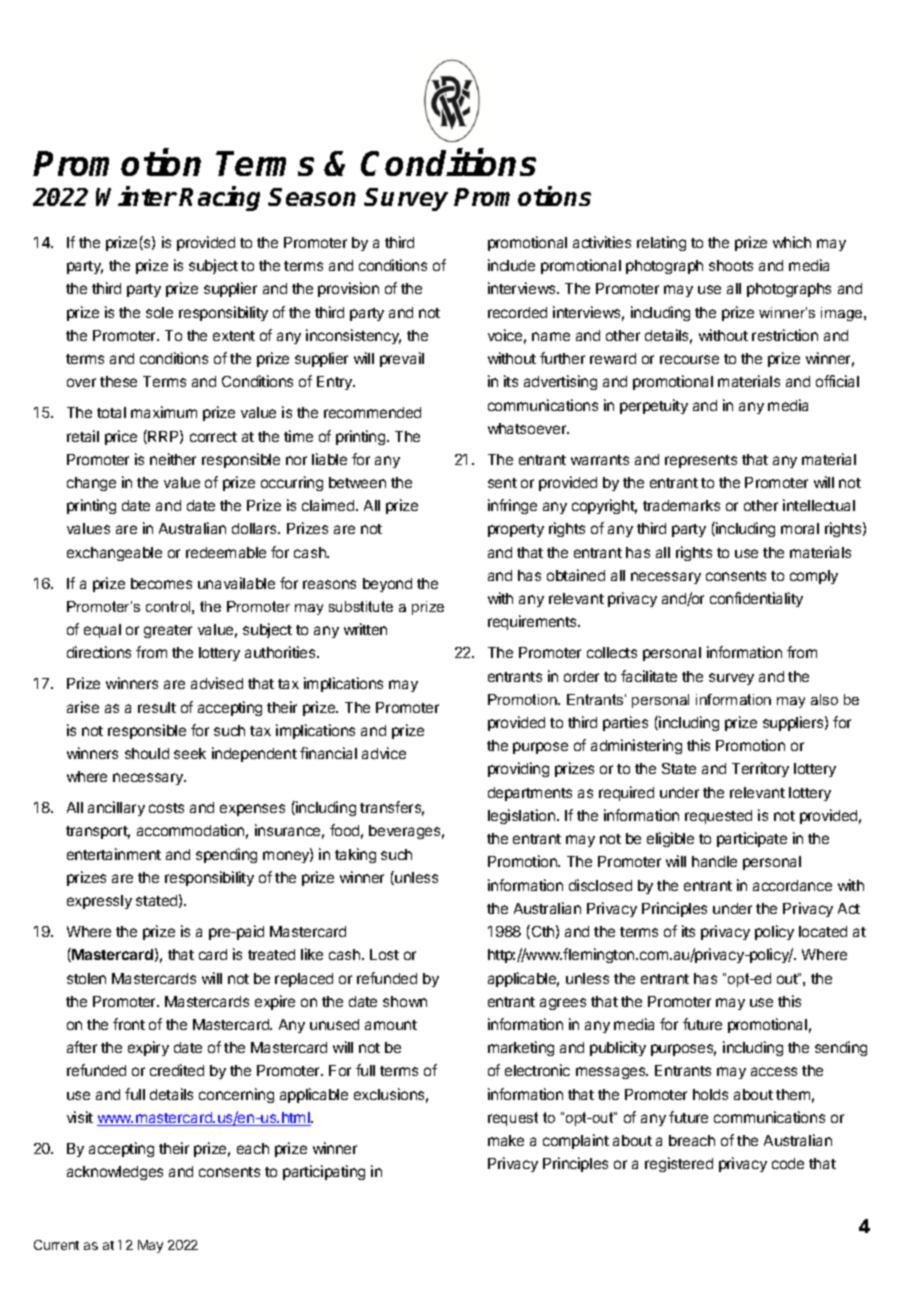 The height and width of the screenshot is (1308, 924). I want to click on confidentiality, so click(756, 599).
